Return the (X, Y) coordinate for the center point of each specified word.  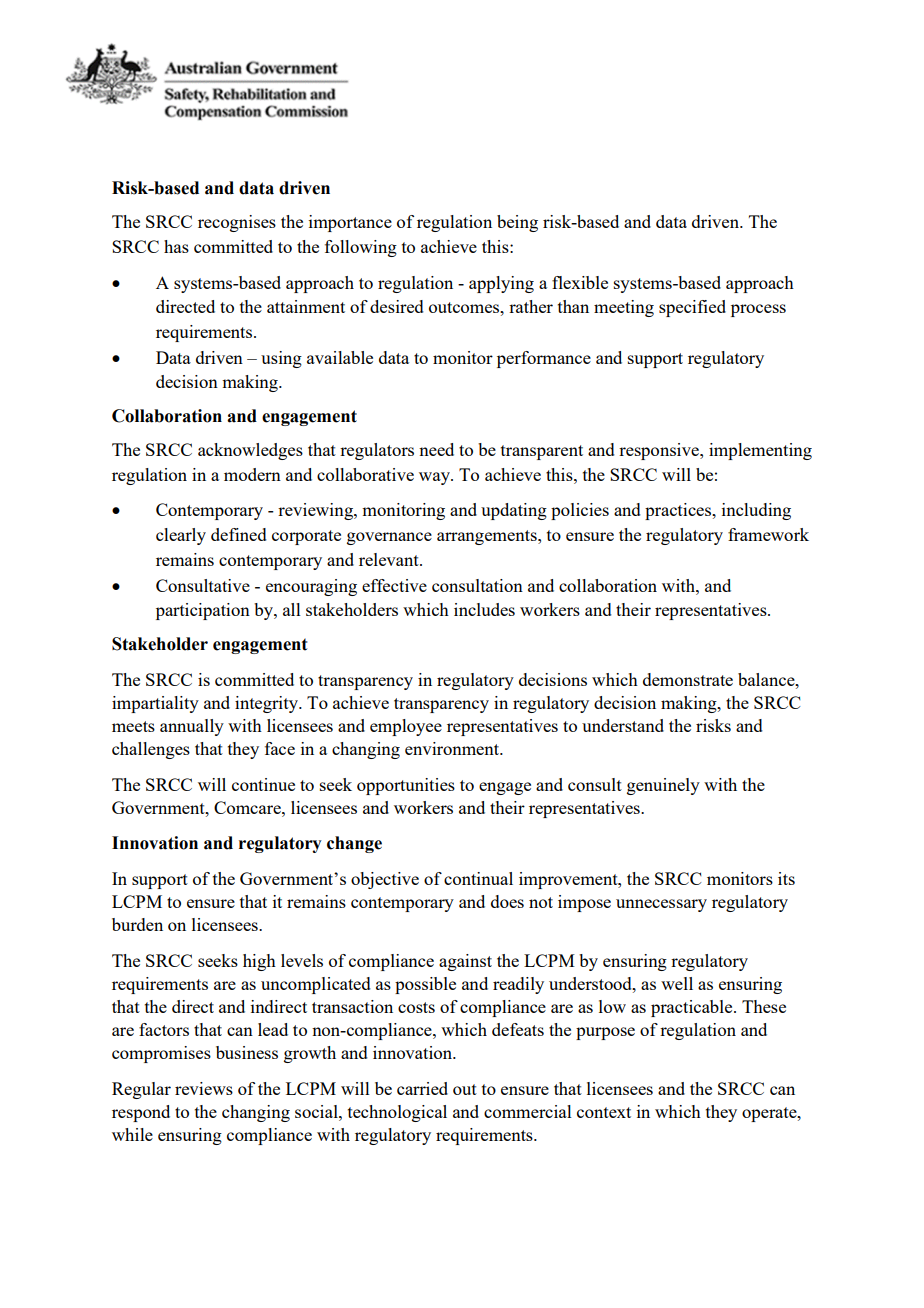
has (176, 246)
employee (406, 727)
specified (692, 308)
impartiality (155, 704)
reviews (204, 1088)
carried (422, 1088)
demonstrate (688, 679)
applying (501, 284)
